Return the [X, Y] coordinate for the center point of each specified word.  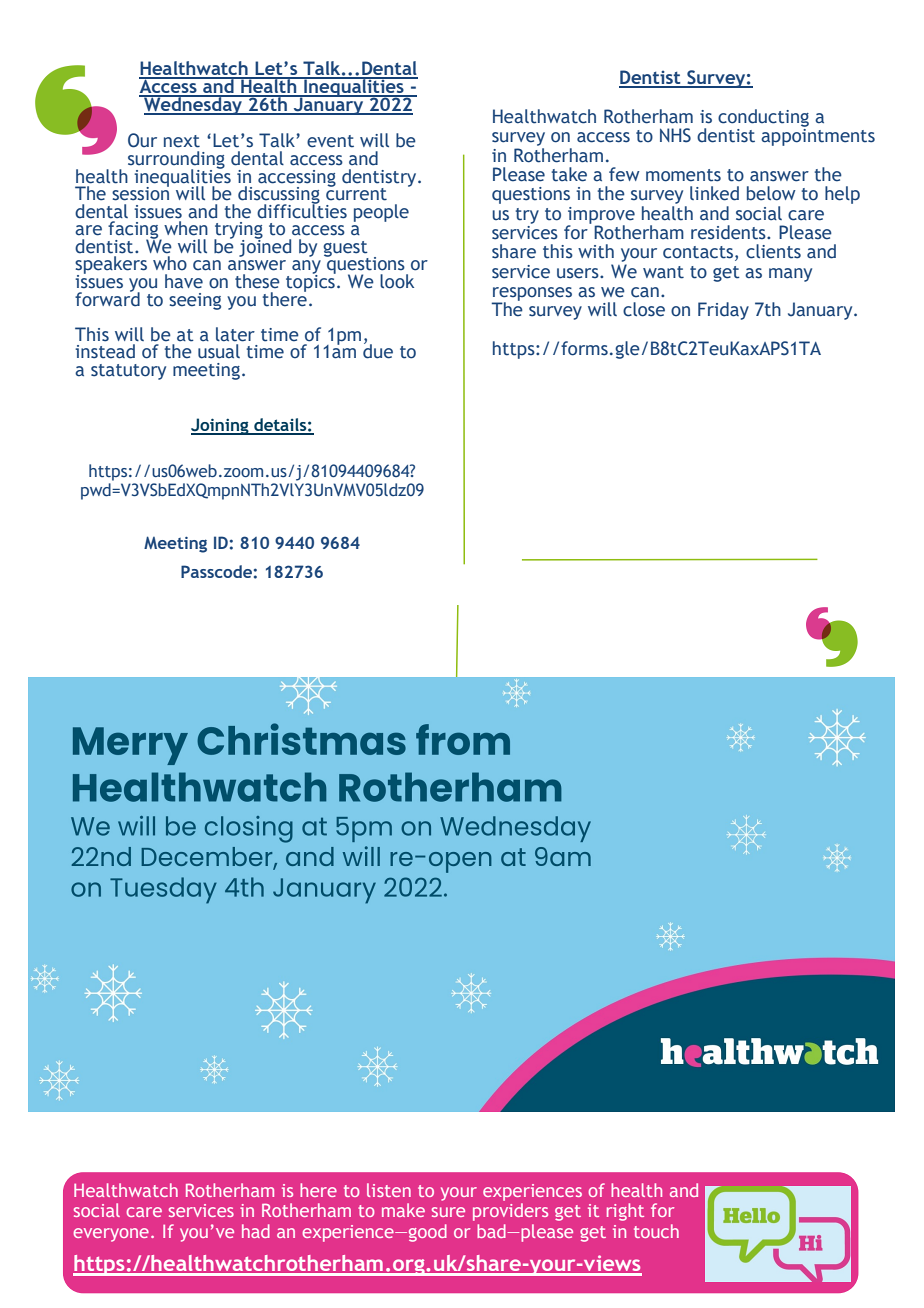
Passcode [216, 571]
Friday [723, 311]
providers [510, 1212]
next [182, 141]
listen [389, 1190]
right [625, 1212]
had [256, 1231]
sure [448, 1212]
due [378, 350]
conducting [763, 118]
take [569, 174]
